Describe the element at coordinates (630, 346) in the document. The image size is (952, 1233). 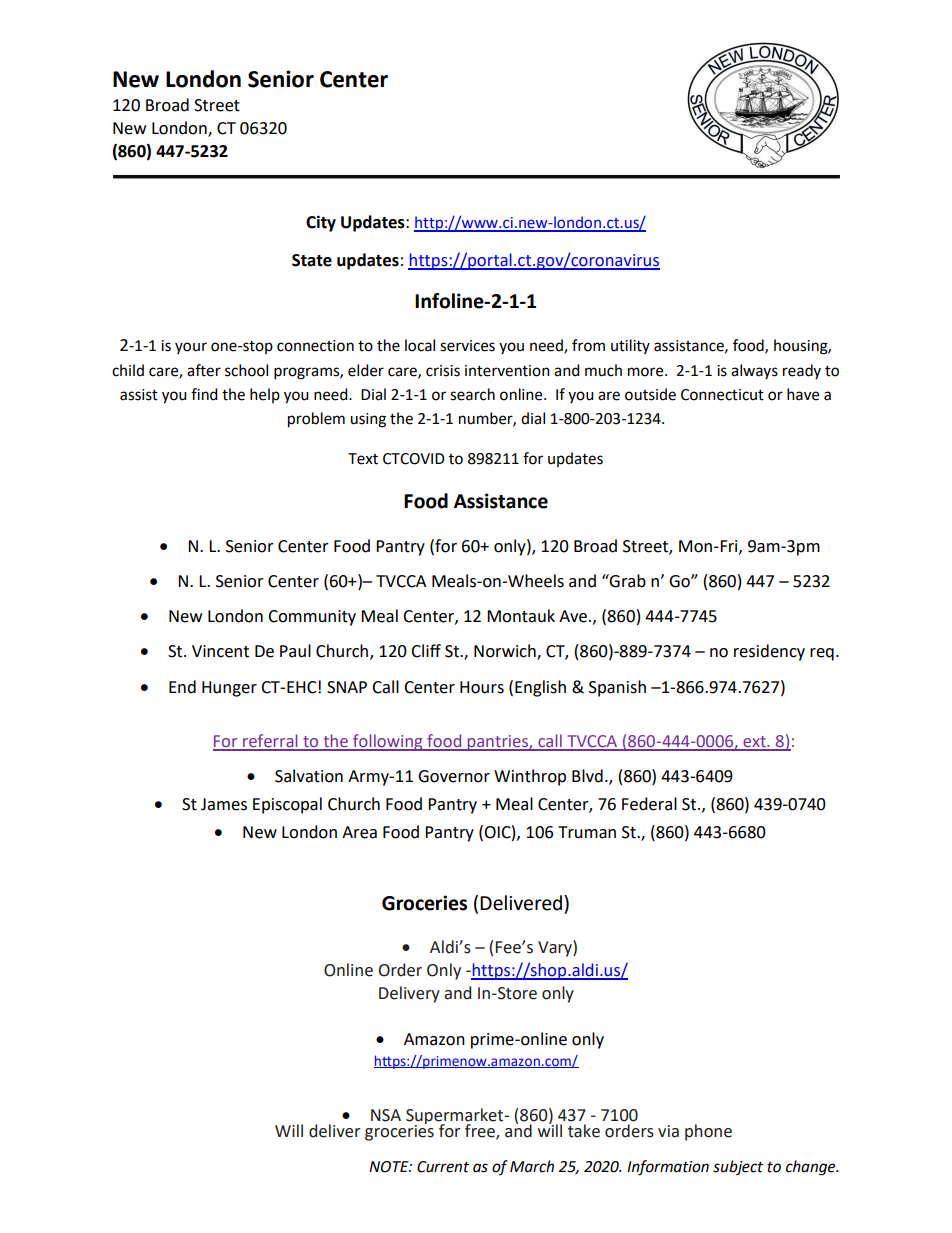
I see `utility` at that location.
